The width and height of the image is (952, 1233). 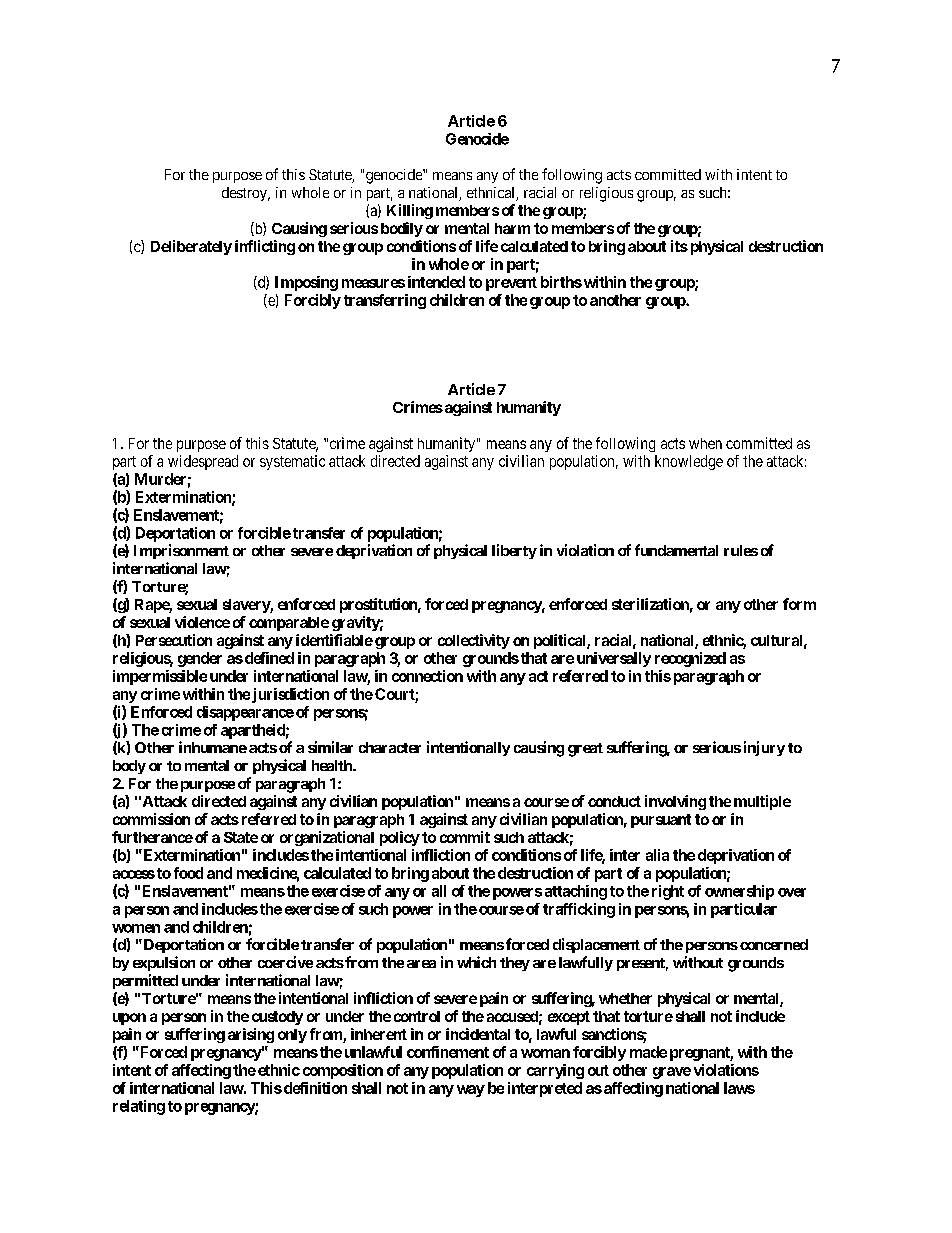 I want to click on Deliberately, so click(x=191, y=247).
